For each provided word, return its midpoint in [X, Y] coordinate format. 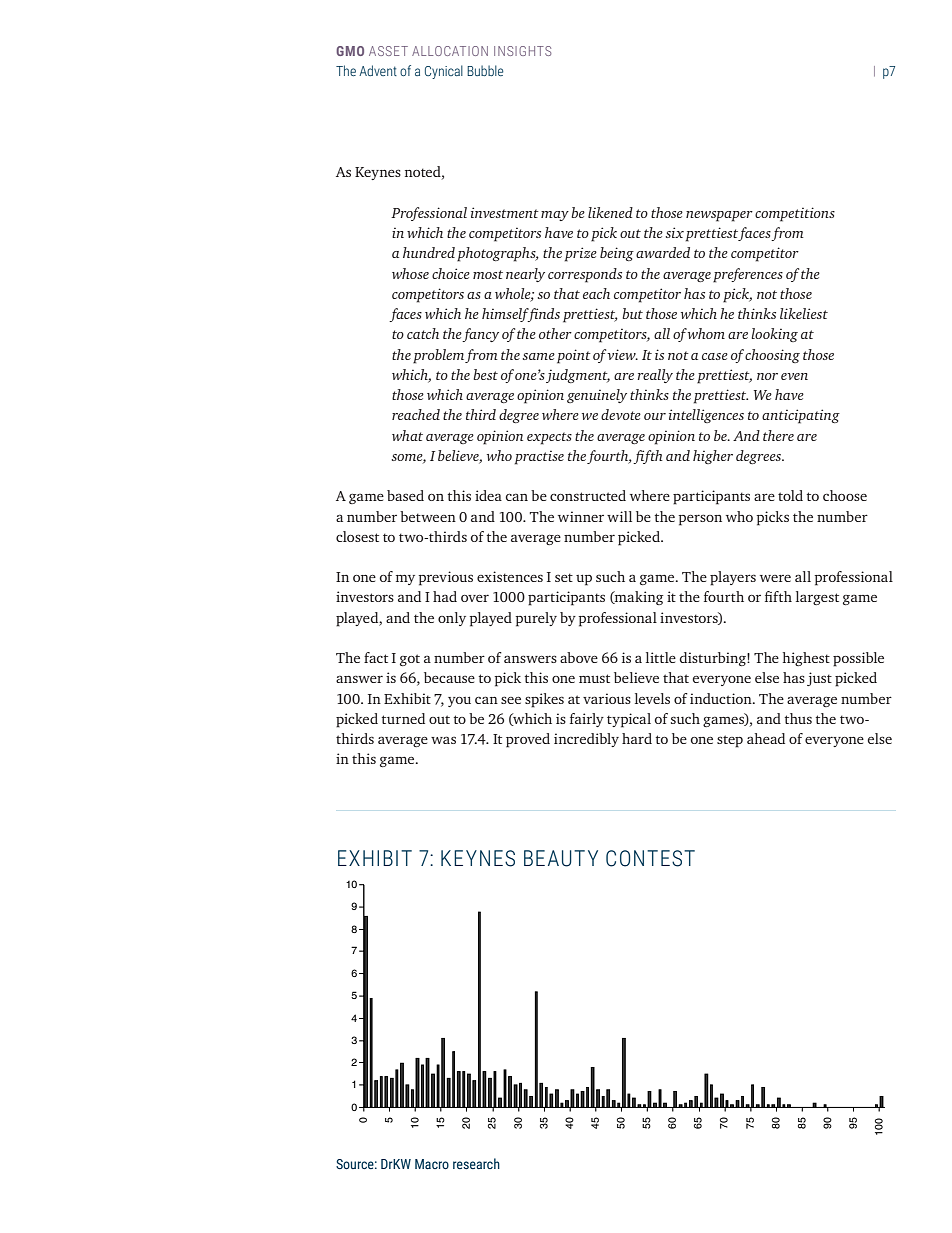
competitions [795, 214]
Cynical [444, 72]
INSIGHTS [522, 51]
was [443, 740]
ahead [766, 738]
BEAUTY [561, 858]
